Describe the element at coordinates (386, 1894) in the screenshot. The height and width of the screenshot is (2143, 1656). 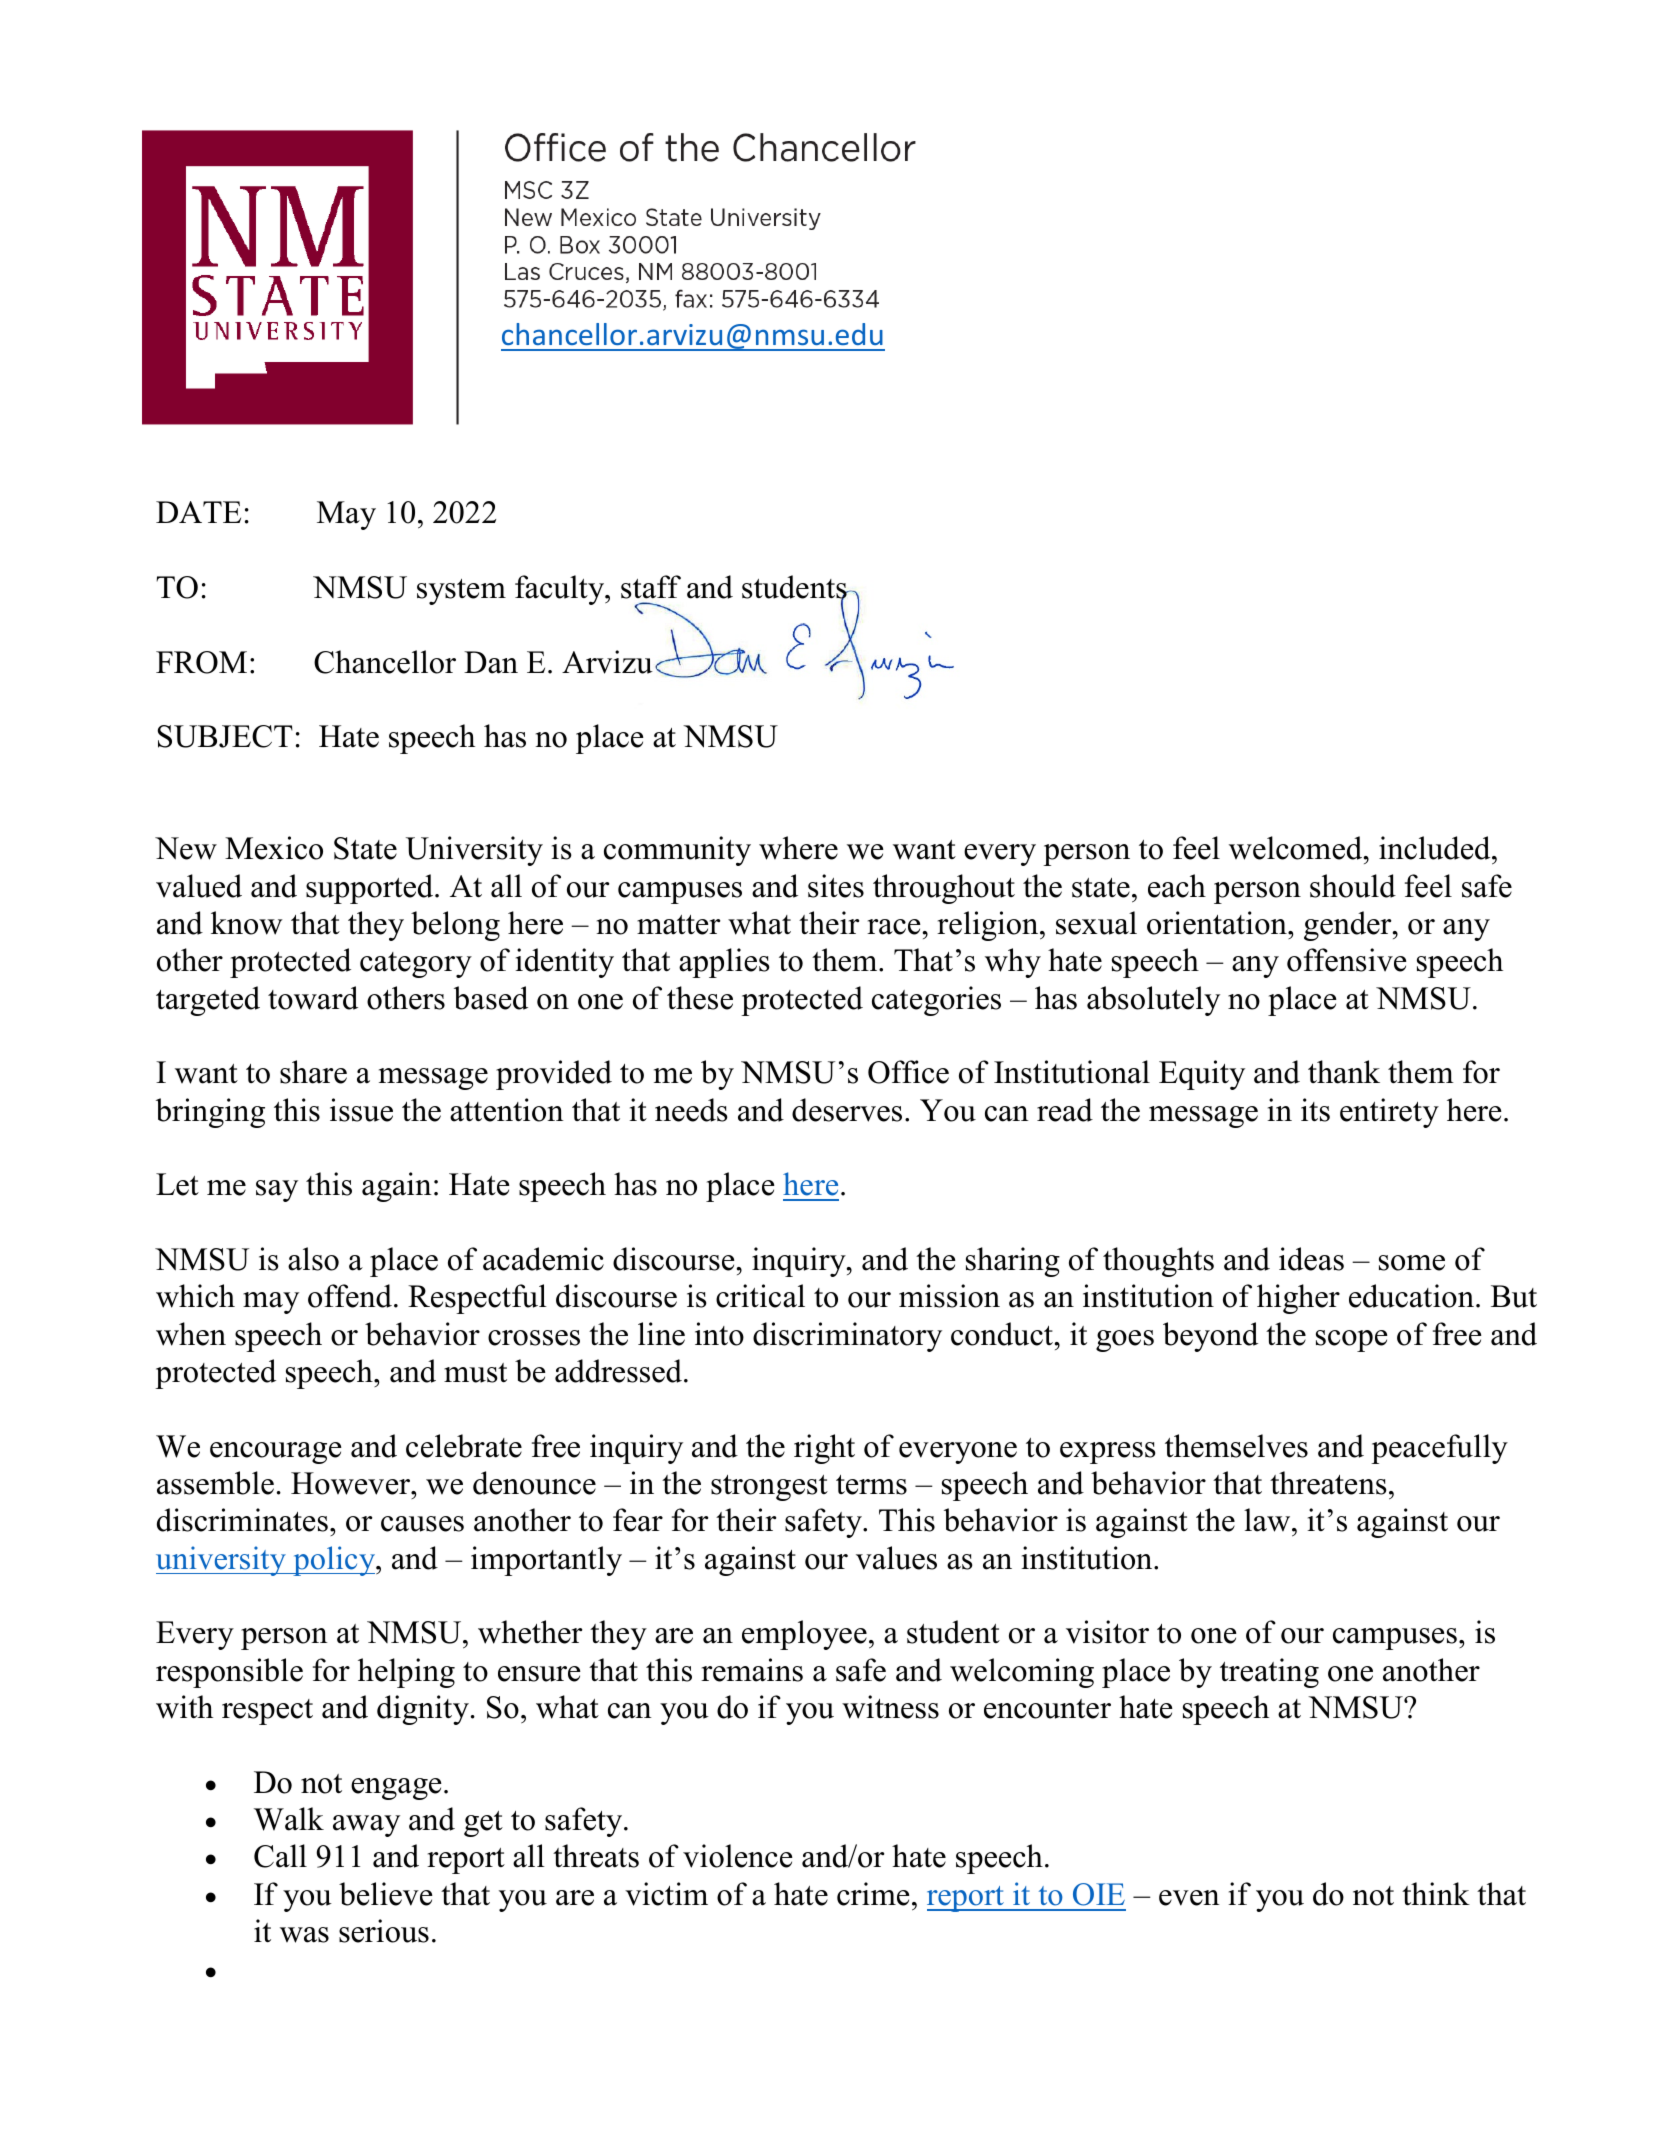
I see `believe` at that location.
